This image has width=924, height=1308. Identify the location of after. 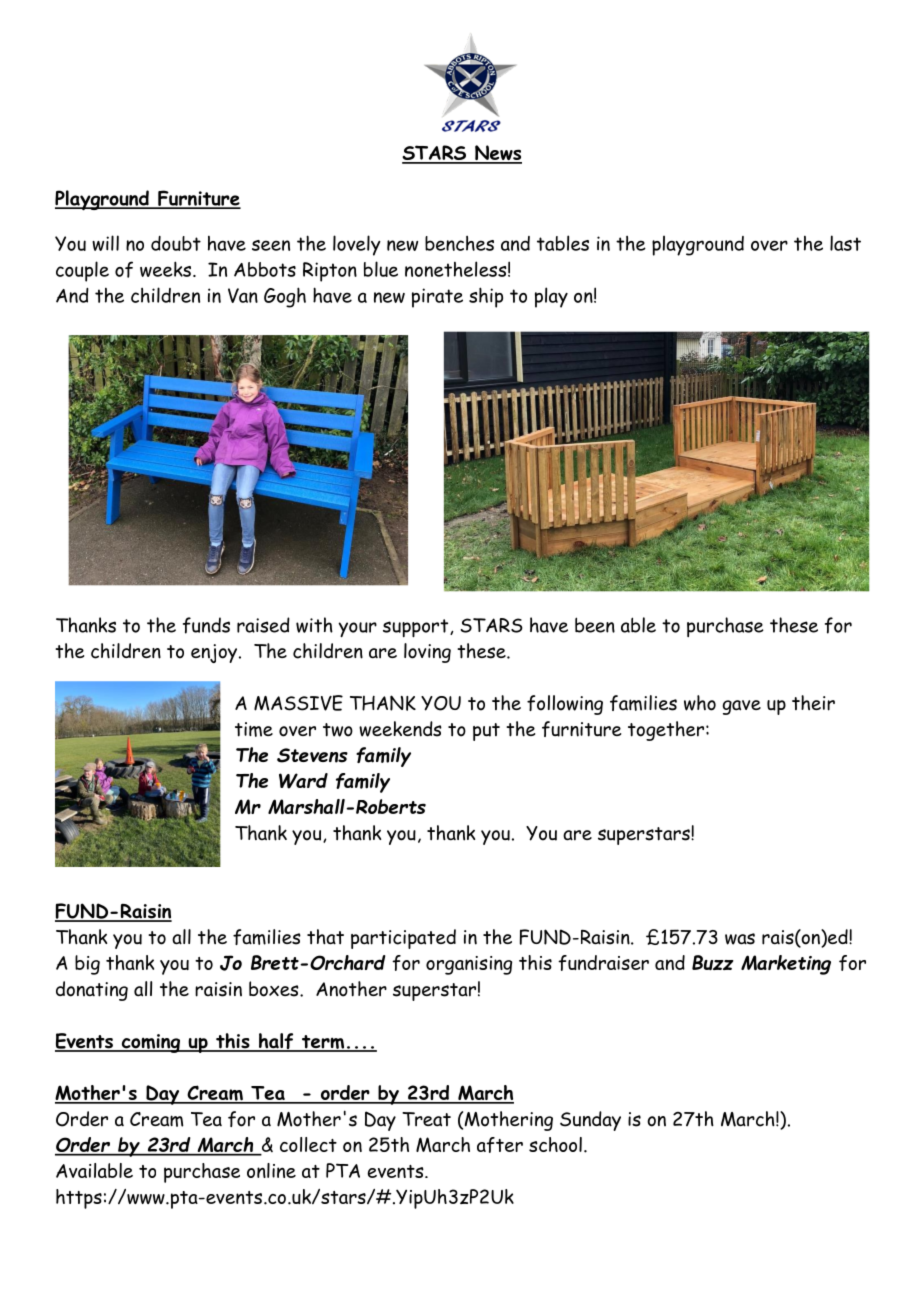
(500, 1145).
